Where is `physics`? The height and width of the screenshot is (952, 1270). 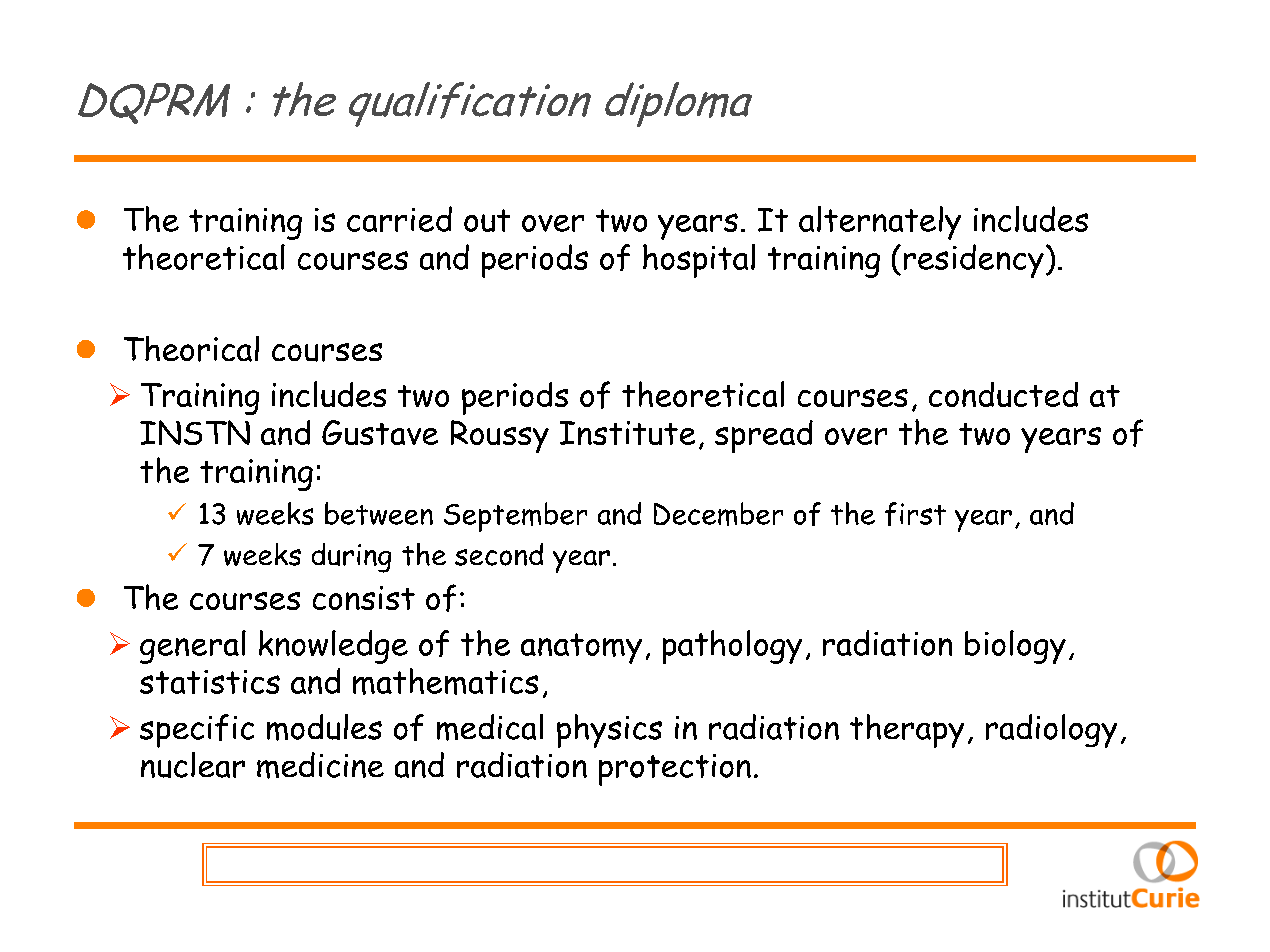
physics is located at coordinates (609, 731).
